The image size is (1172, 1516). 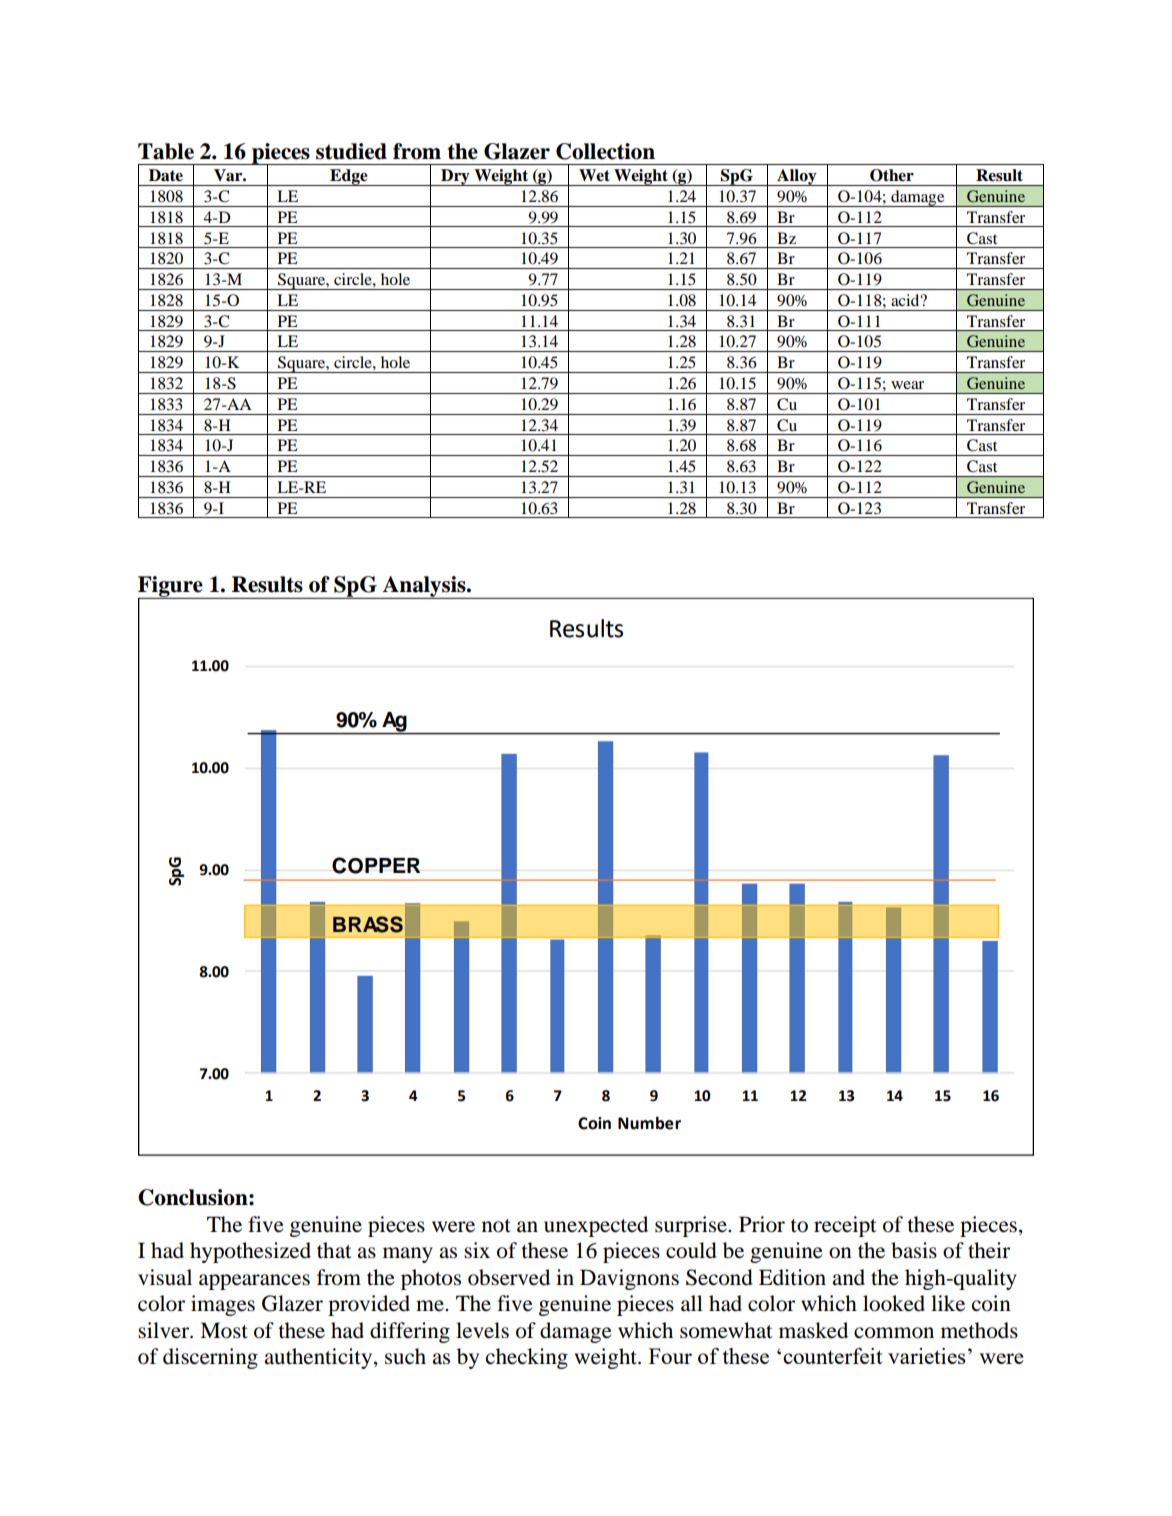 What do you see at coordinates (762, 1224) in the page?
I see `Prior` at bounding box center [762, 1224].
